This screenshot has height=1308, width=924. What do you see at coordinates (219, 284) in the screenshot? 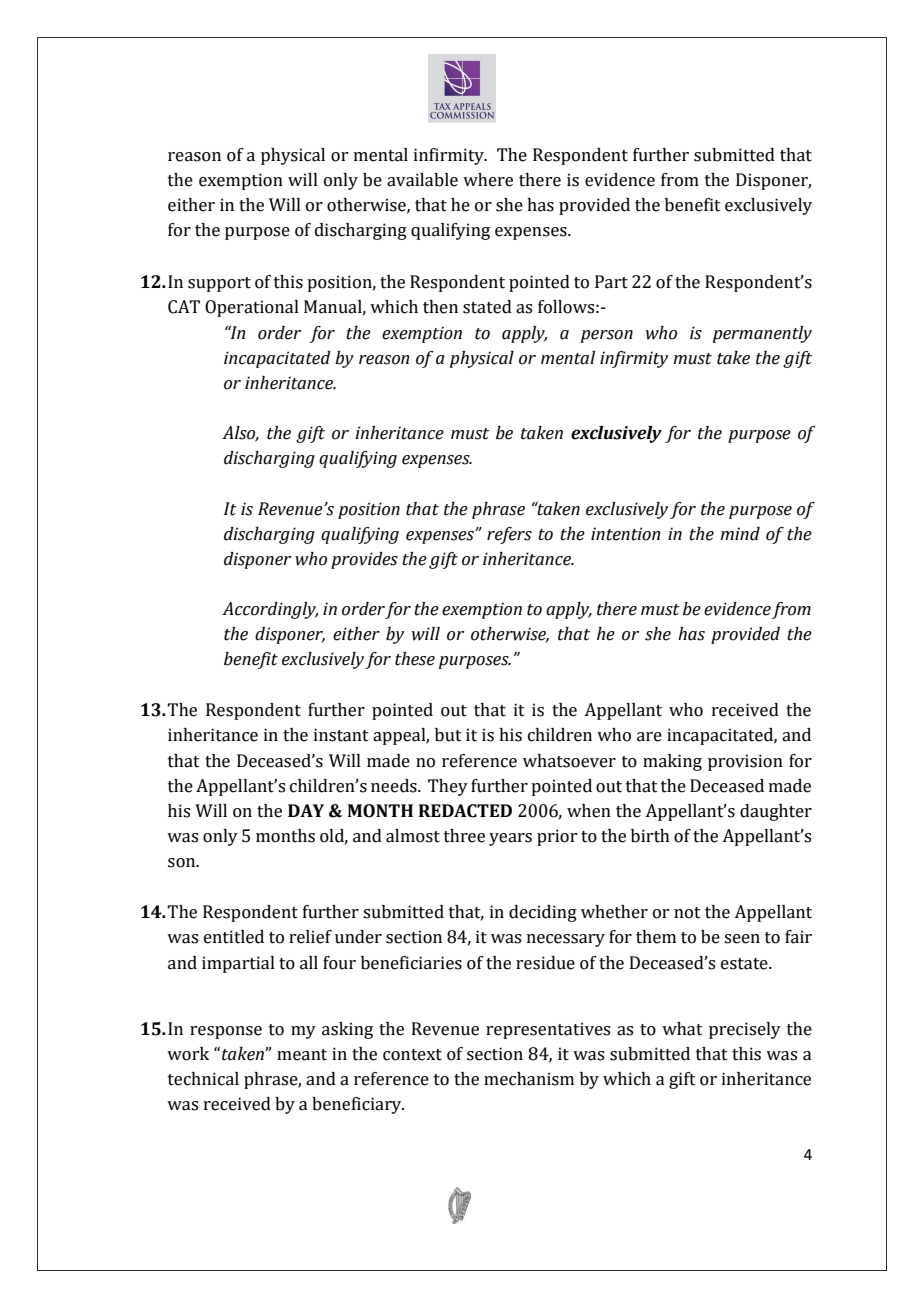
I see `support` at bounding box center [219, 284].
